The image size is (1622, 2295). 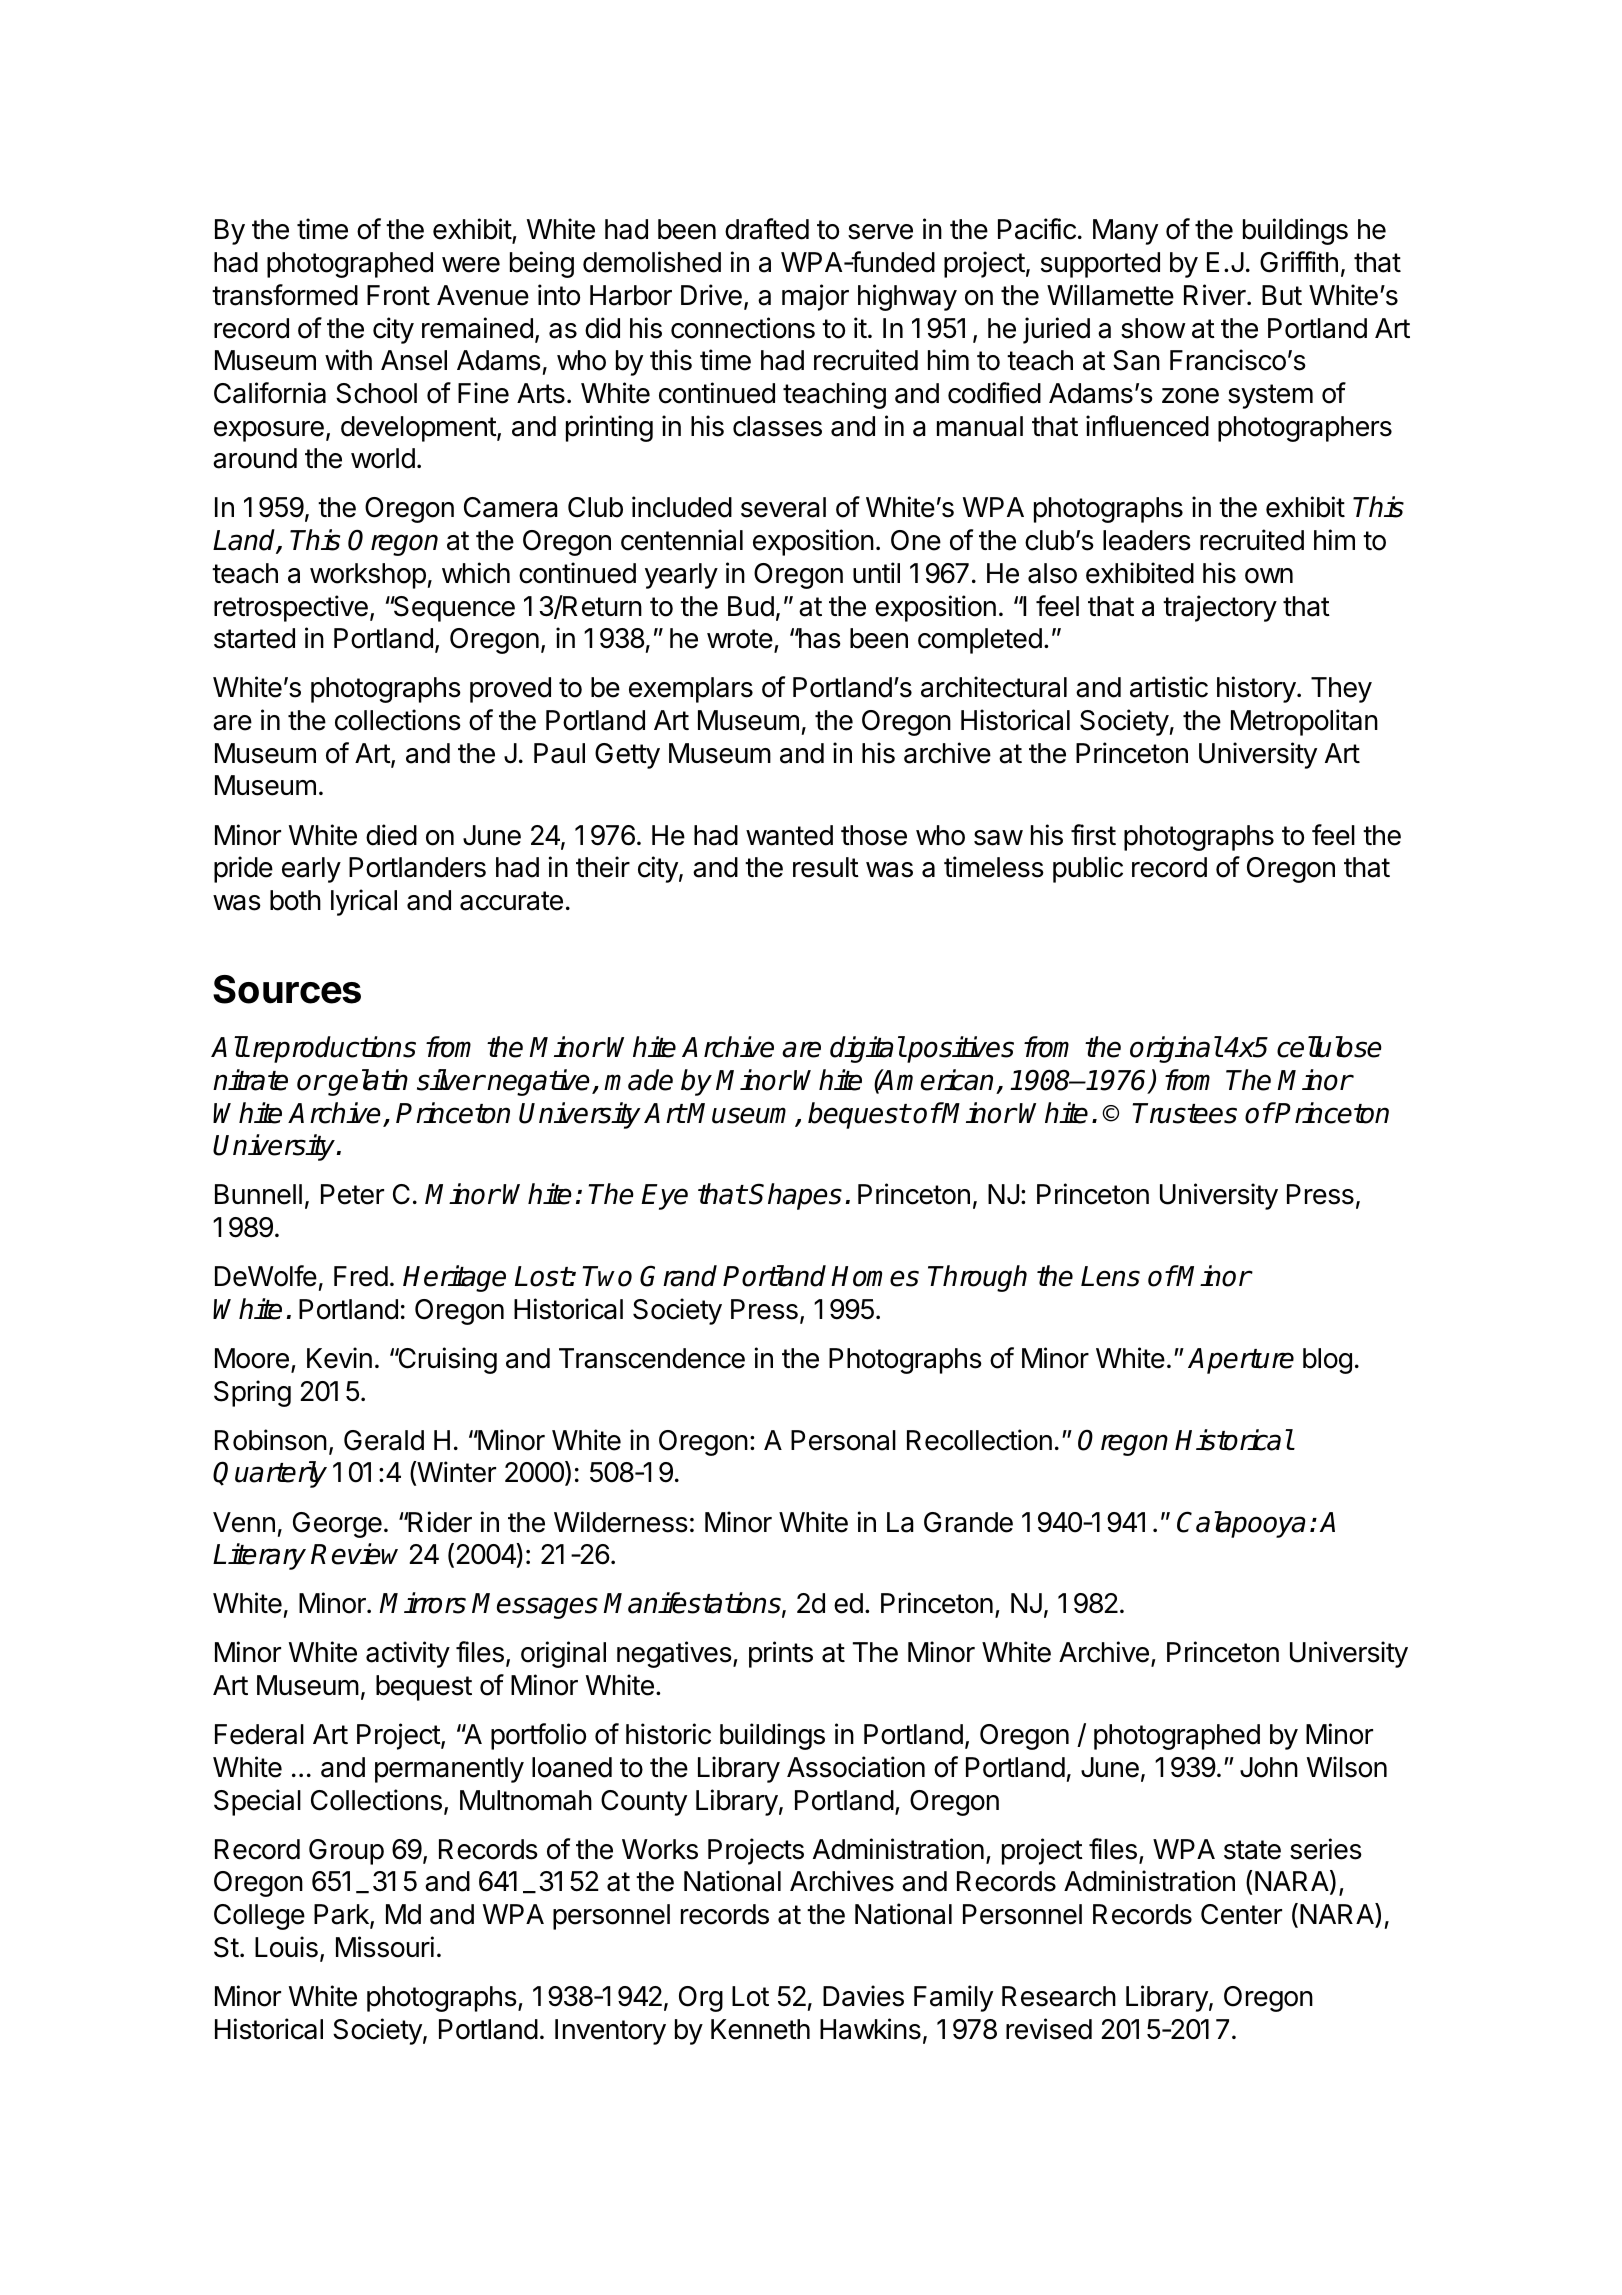 I want to click on Personal, so click(x=843, y=1440).
